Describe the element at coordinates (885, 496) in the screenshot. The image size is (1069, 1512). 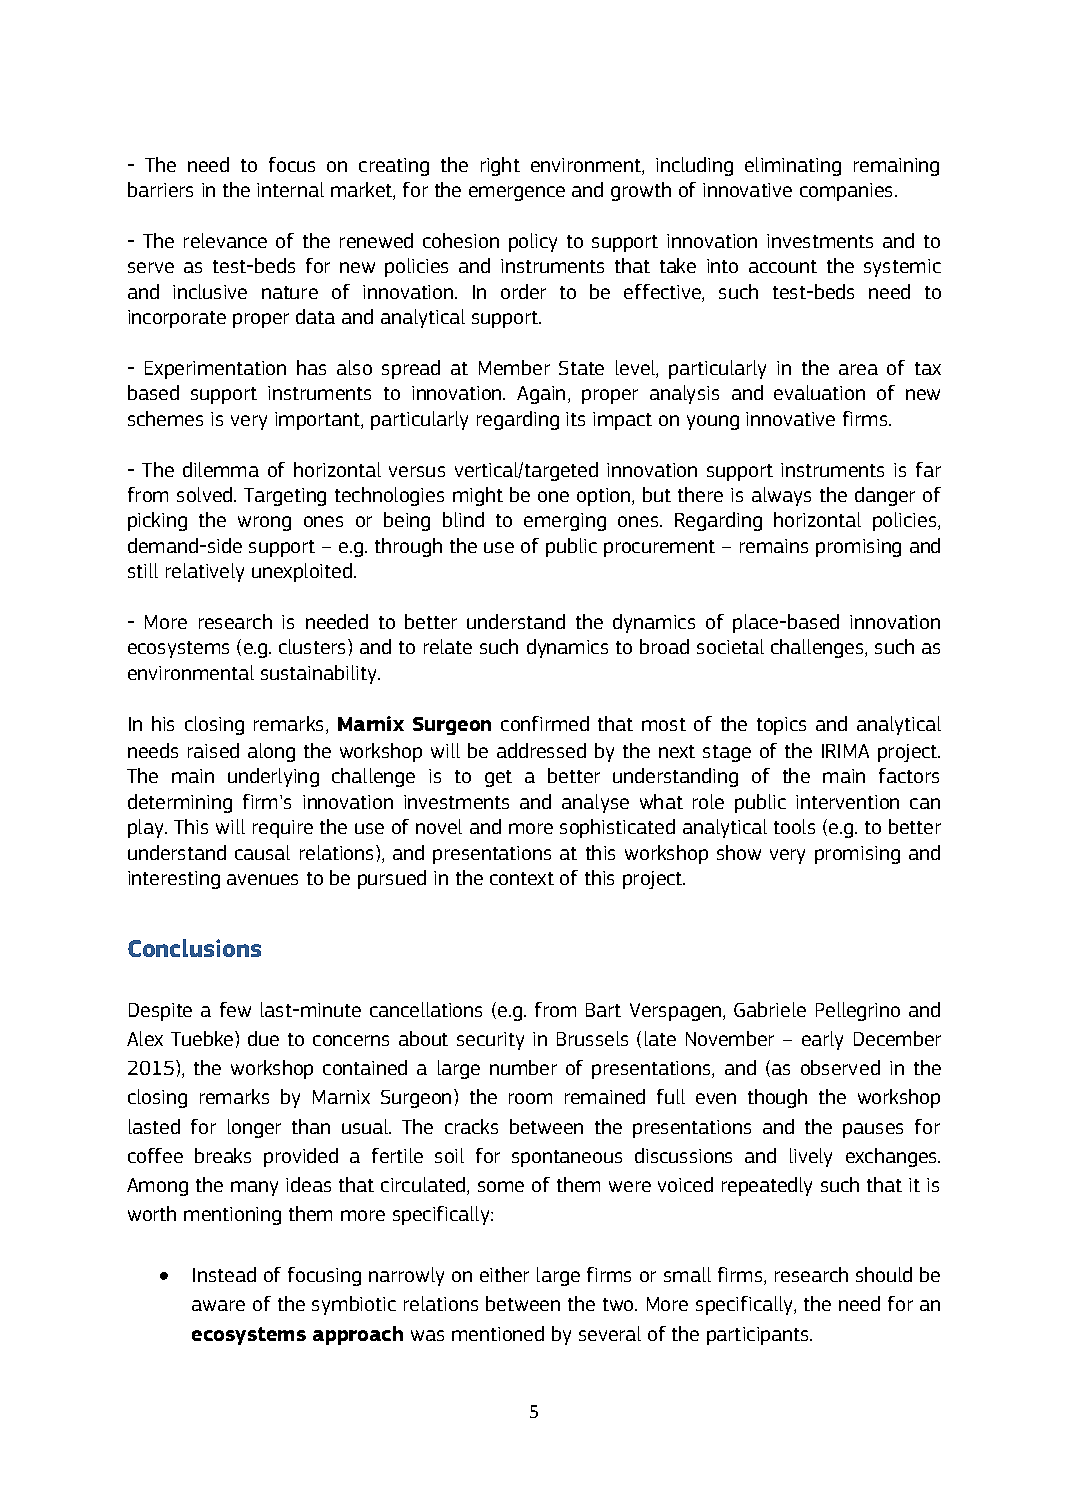
I see `danger` at that location.
